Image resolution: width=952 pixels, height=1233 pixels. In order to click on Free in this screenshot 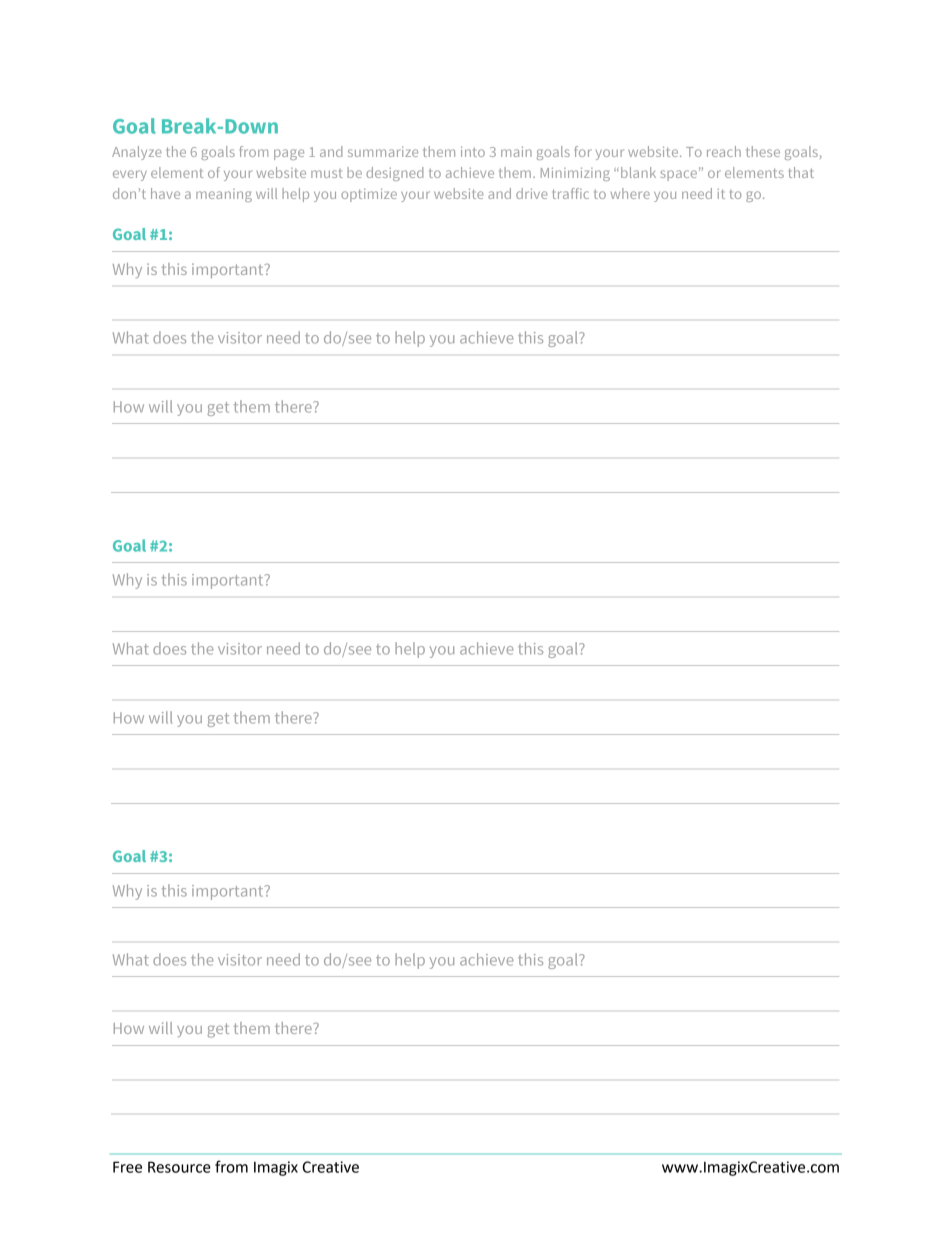, I will do `click(127, 1167)`.
